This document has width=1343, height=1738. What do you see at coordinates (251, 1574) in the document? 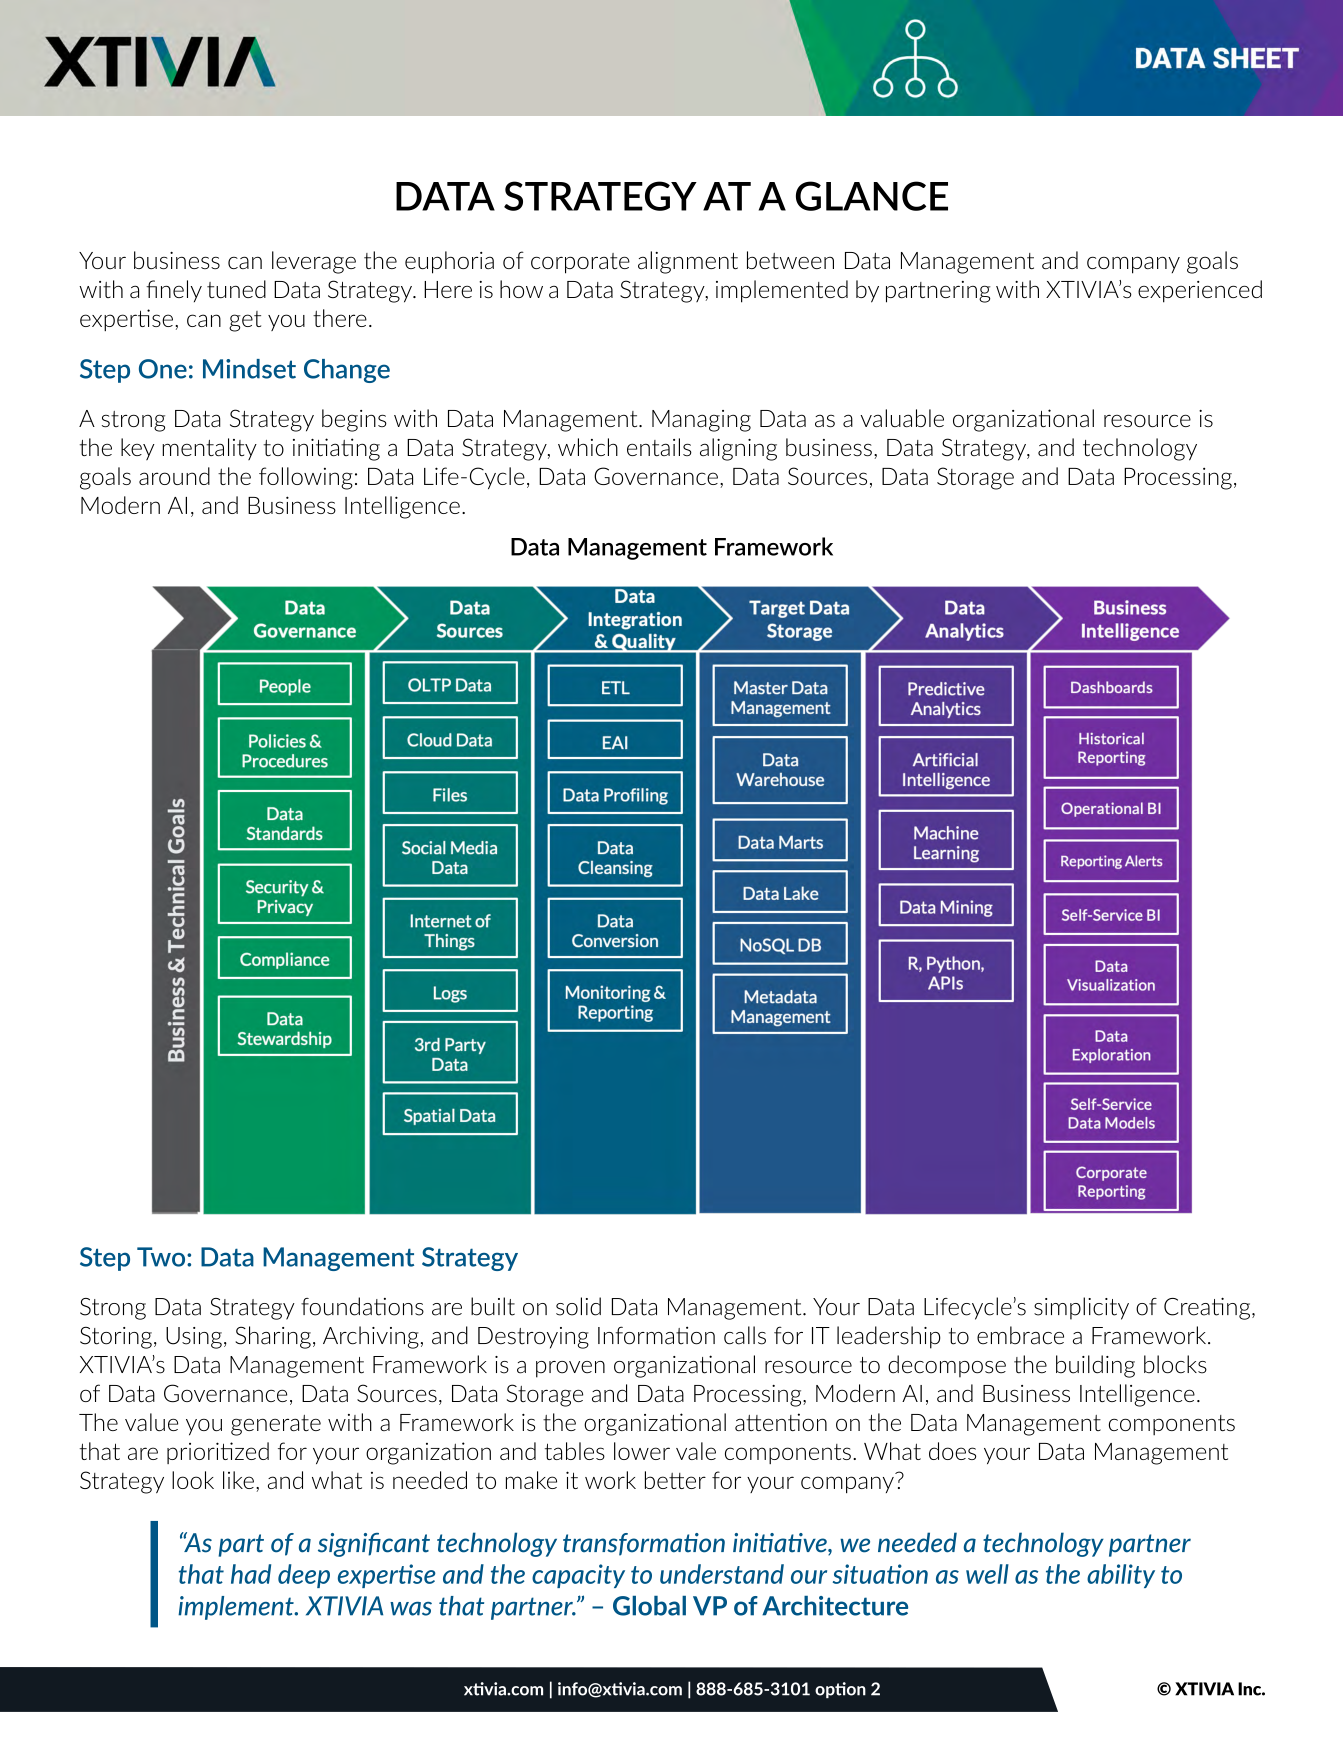
I see `had` at bounding box center [251, 1574].
